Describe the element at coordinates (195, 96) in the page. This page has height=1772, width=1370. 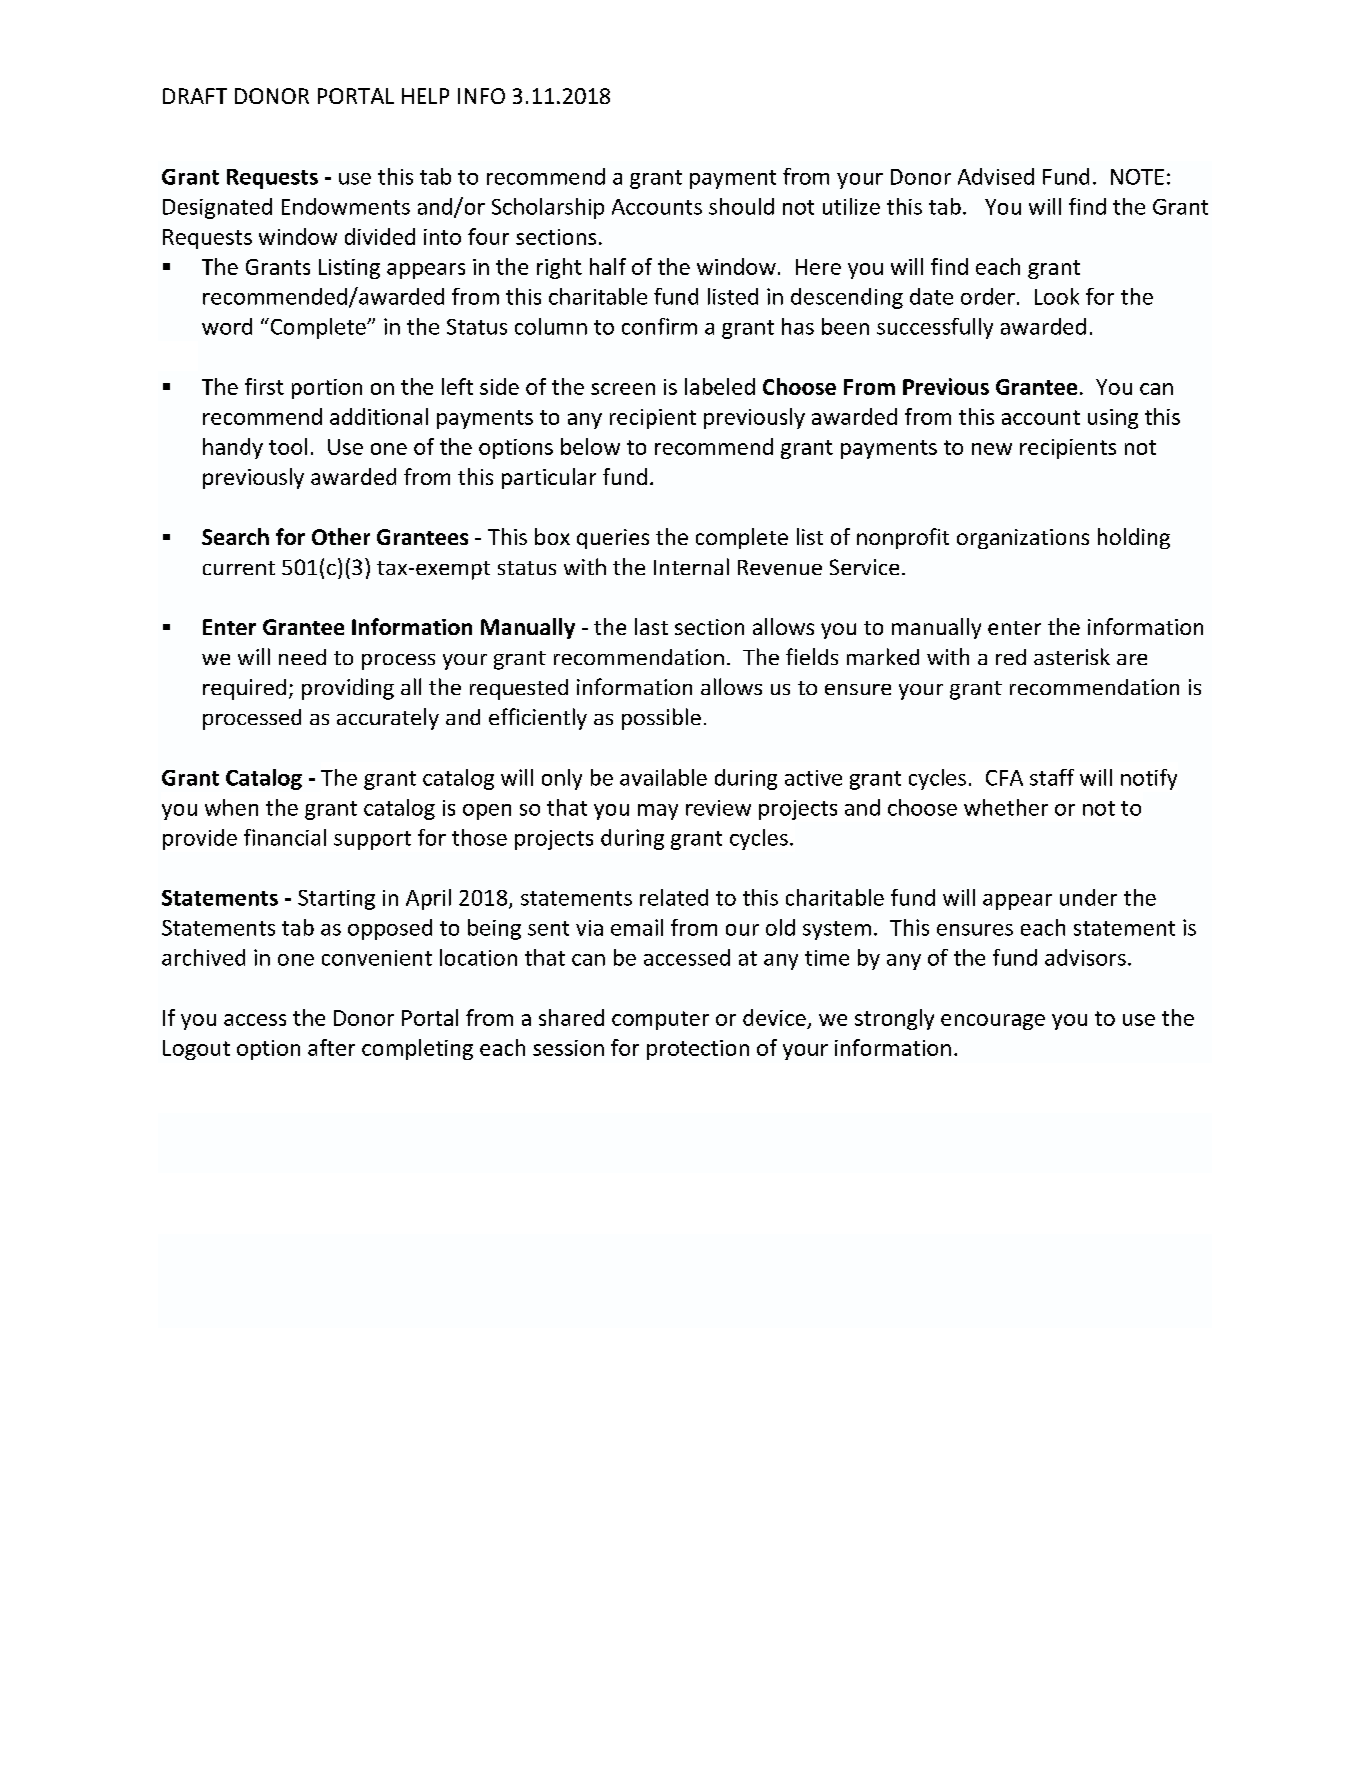
I see `DRAFT` at that location.
